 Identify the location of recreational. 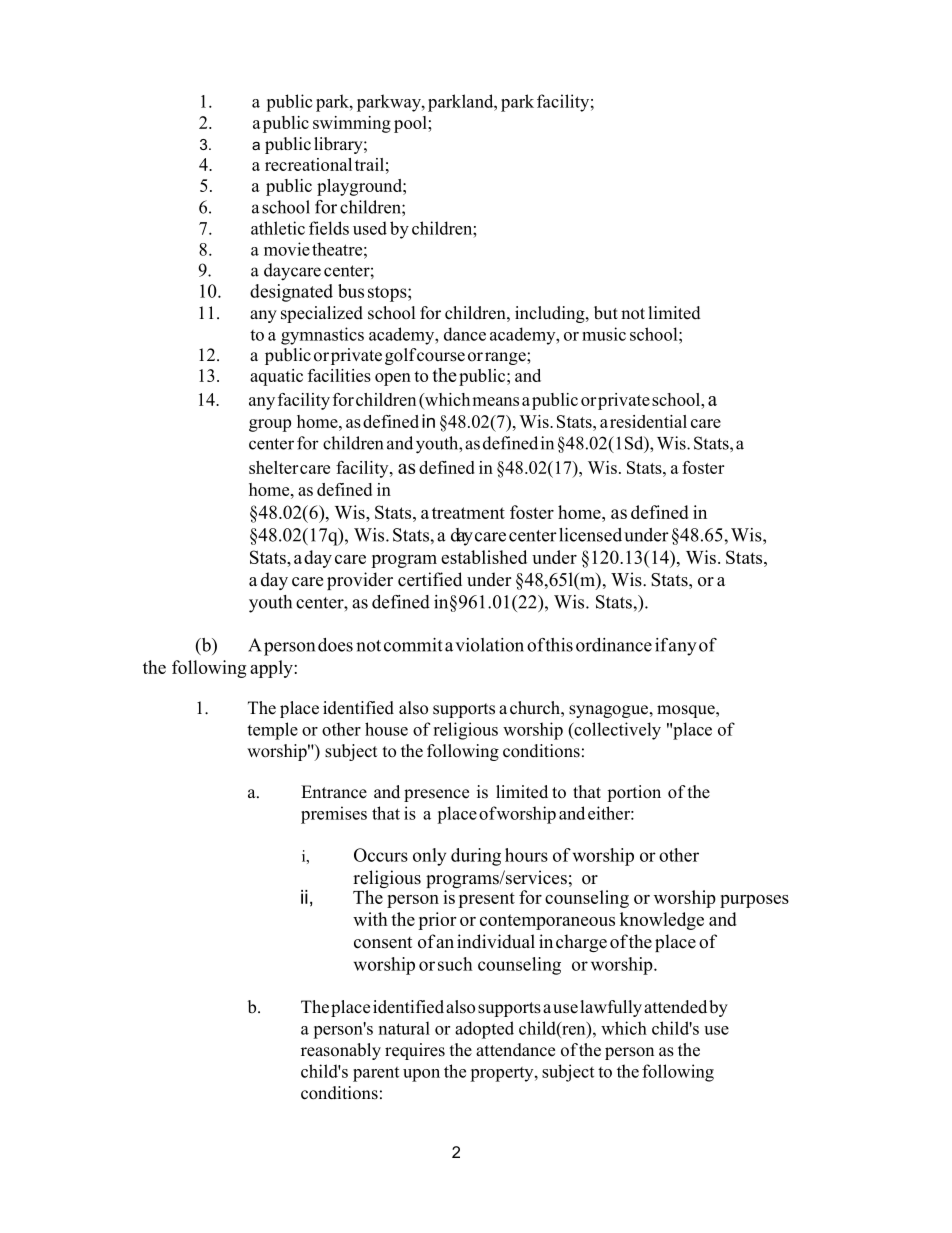
(308, 164).
